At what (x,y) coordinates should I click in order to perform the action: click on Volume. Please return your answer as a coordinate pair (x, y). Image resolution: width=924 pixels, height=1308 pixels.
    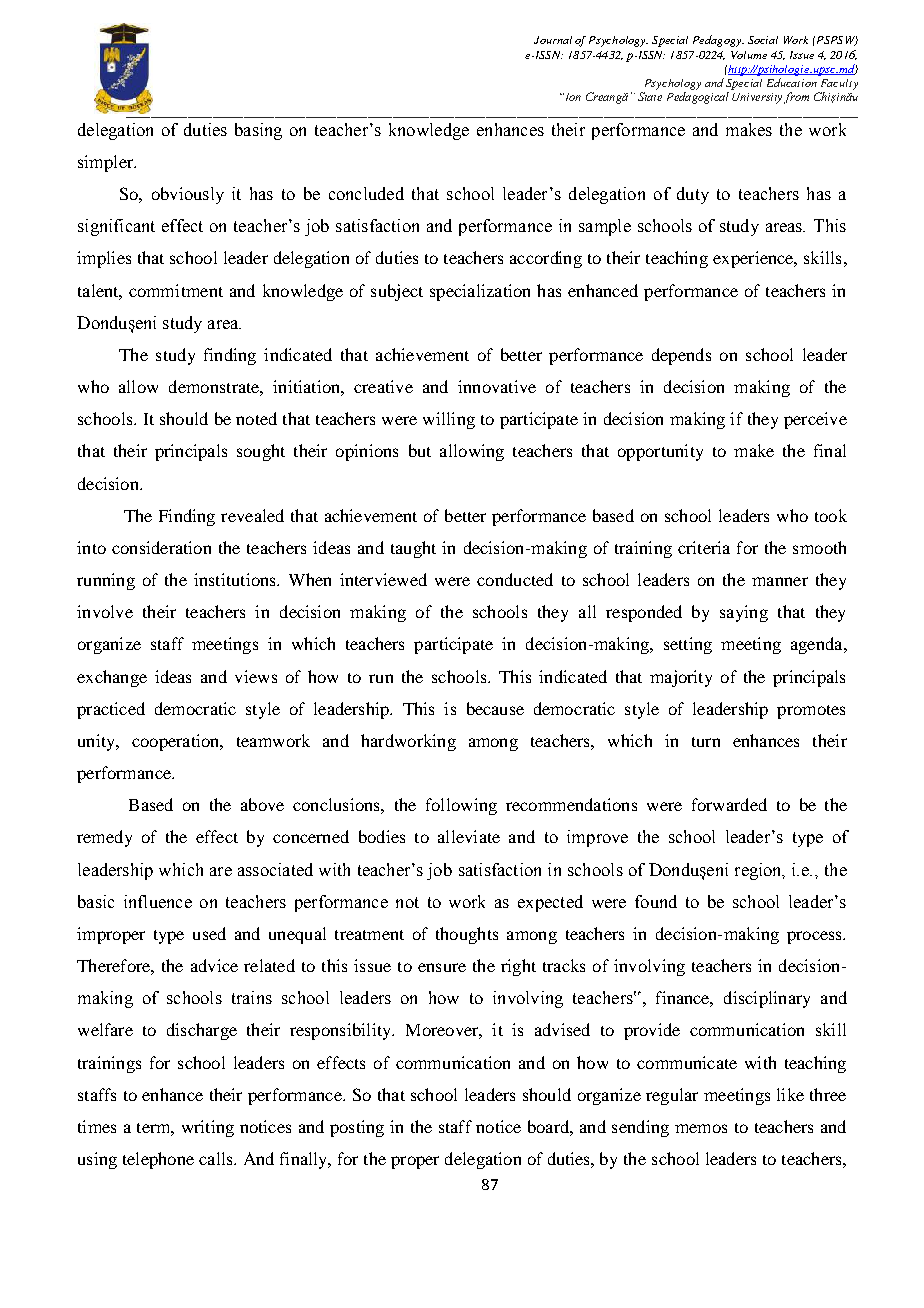
    Looking at the image, I should click on (749, 55).
